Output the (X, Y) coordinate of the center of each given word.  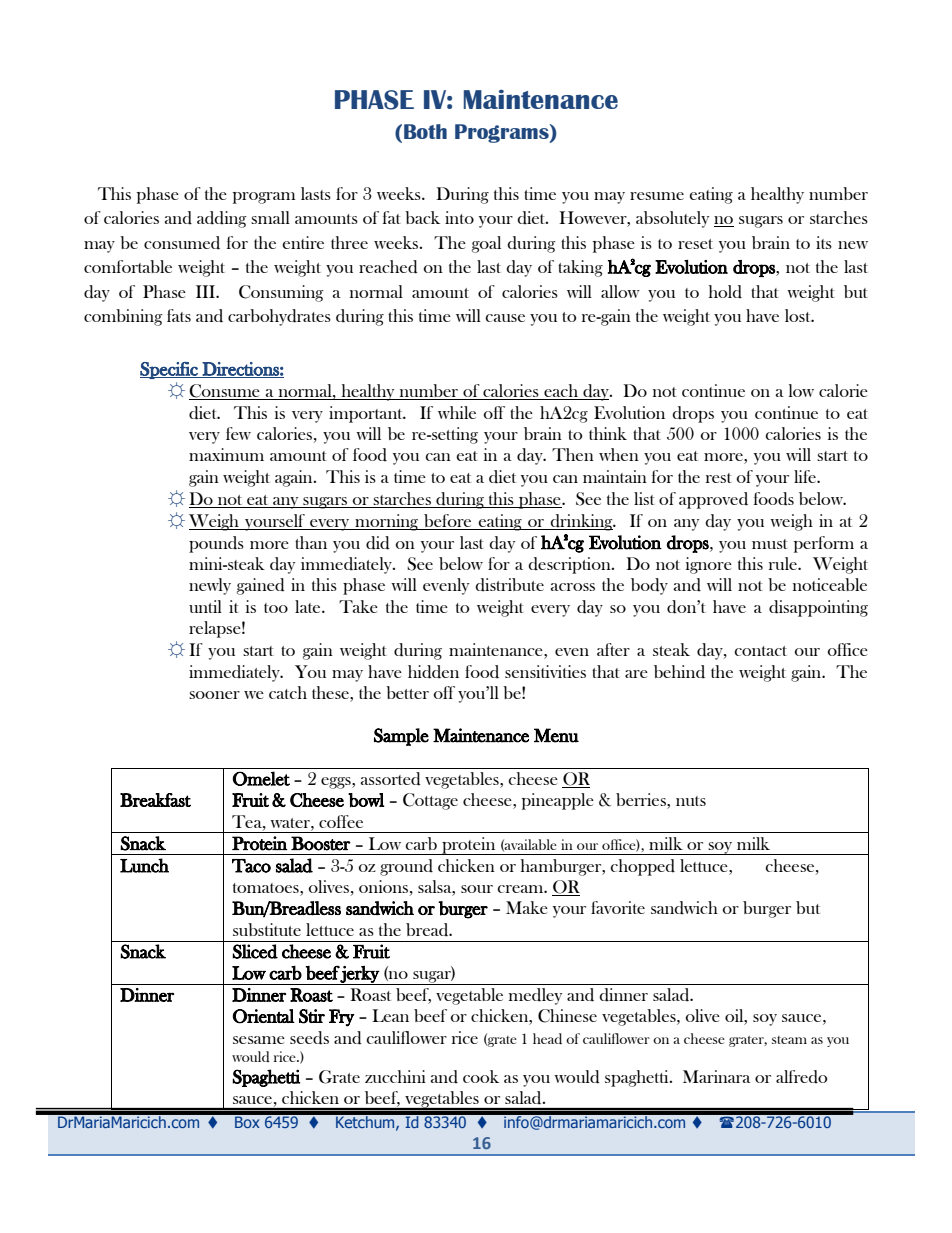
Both (425, 131)
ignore (709, 565)
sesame (259, 1040)
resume (657, 196)
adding (222, 219)
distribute (509, 585)
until (205, 606)
